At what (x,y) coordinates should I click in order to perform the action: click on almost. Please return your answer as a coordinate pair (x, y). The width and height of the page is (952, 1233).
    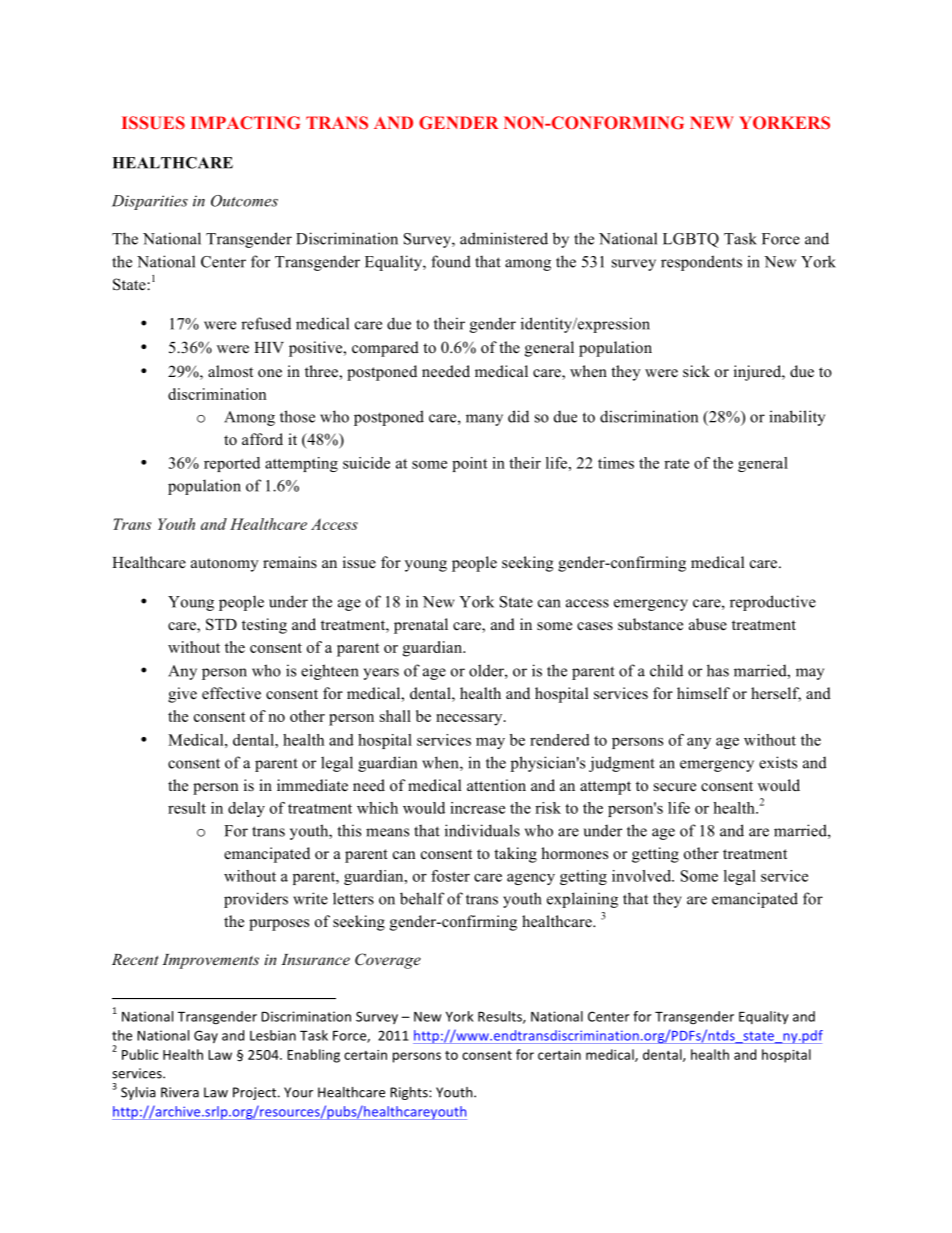
    Looking at the image, I should click on (230, 371).
